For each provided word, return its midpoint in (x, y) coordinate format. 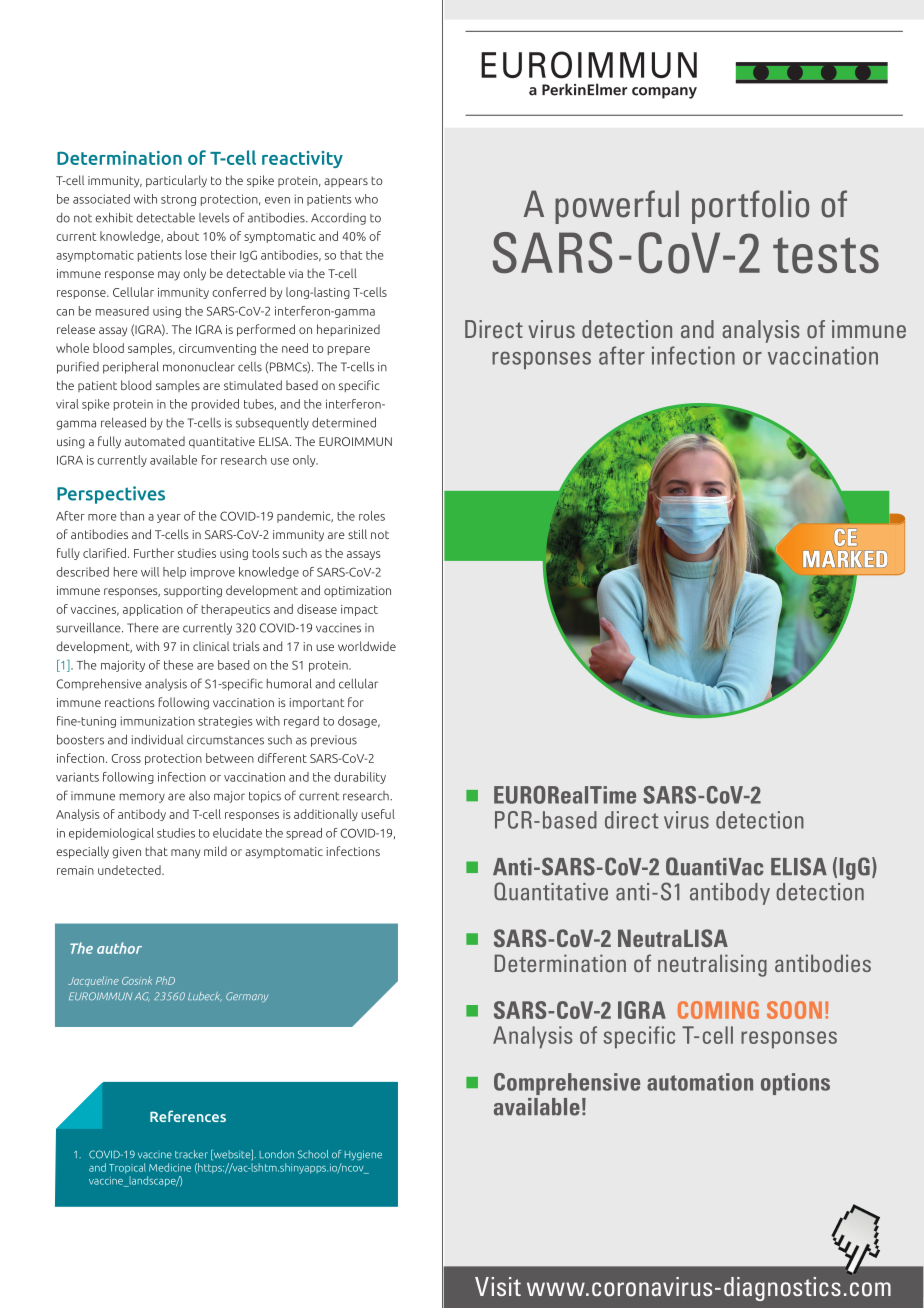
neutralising (712, 965)
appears (346, 182)
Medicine (170, 1167)
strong (178, 200)
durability (360, 778)
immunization (158, 721)
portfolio (750, 207)
